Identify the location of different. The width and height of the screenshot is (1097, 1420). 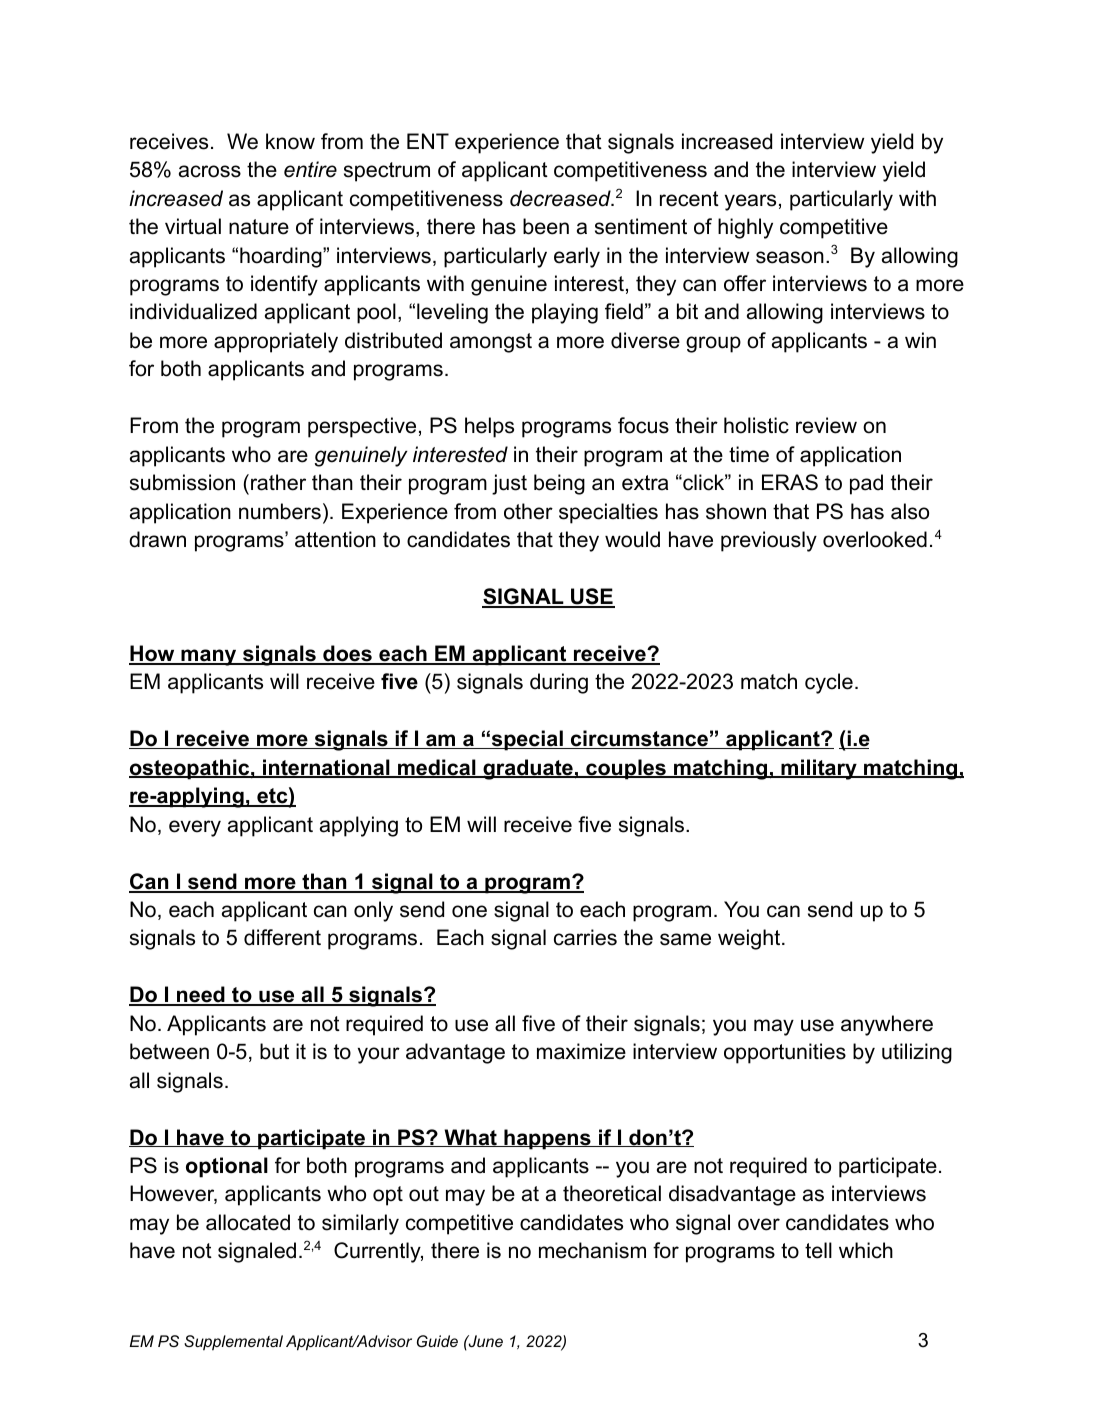
(282, 937).
